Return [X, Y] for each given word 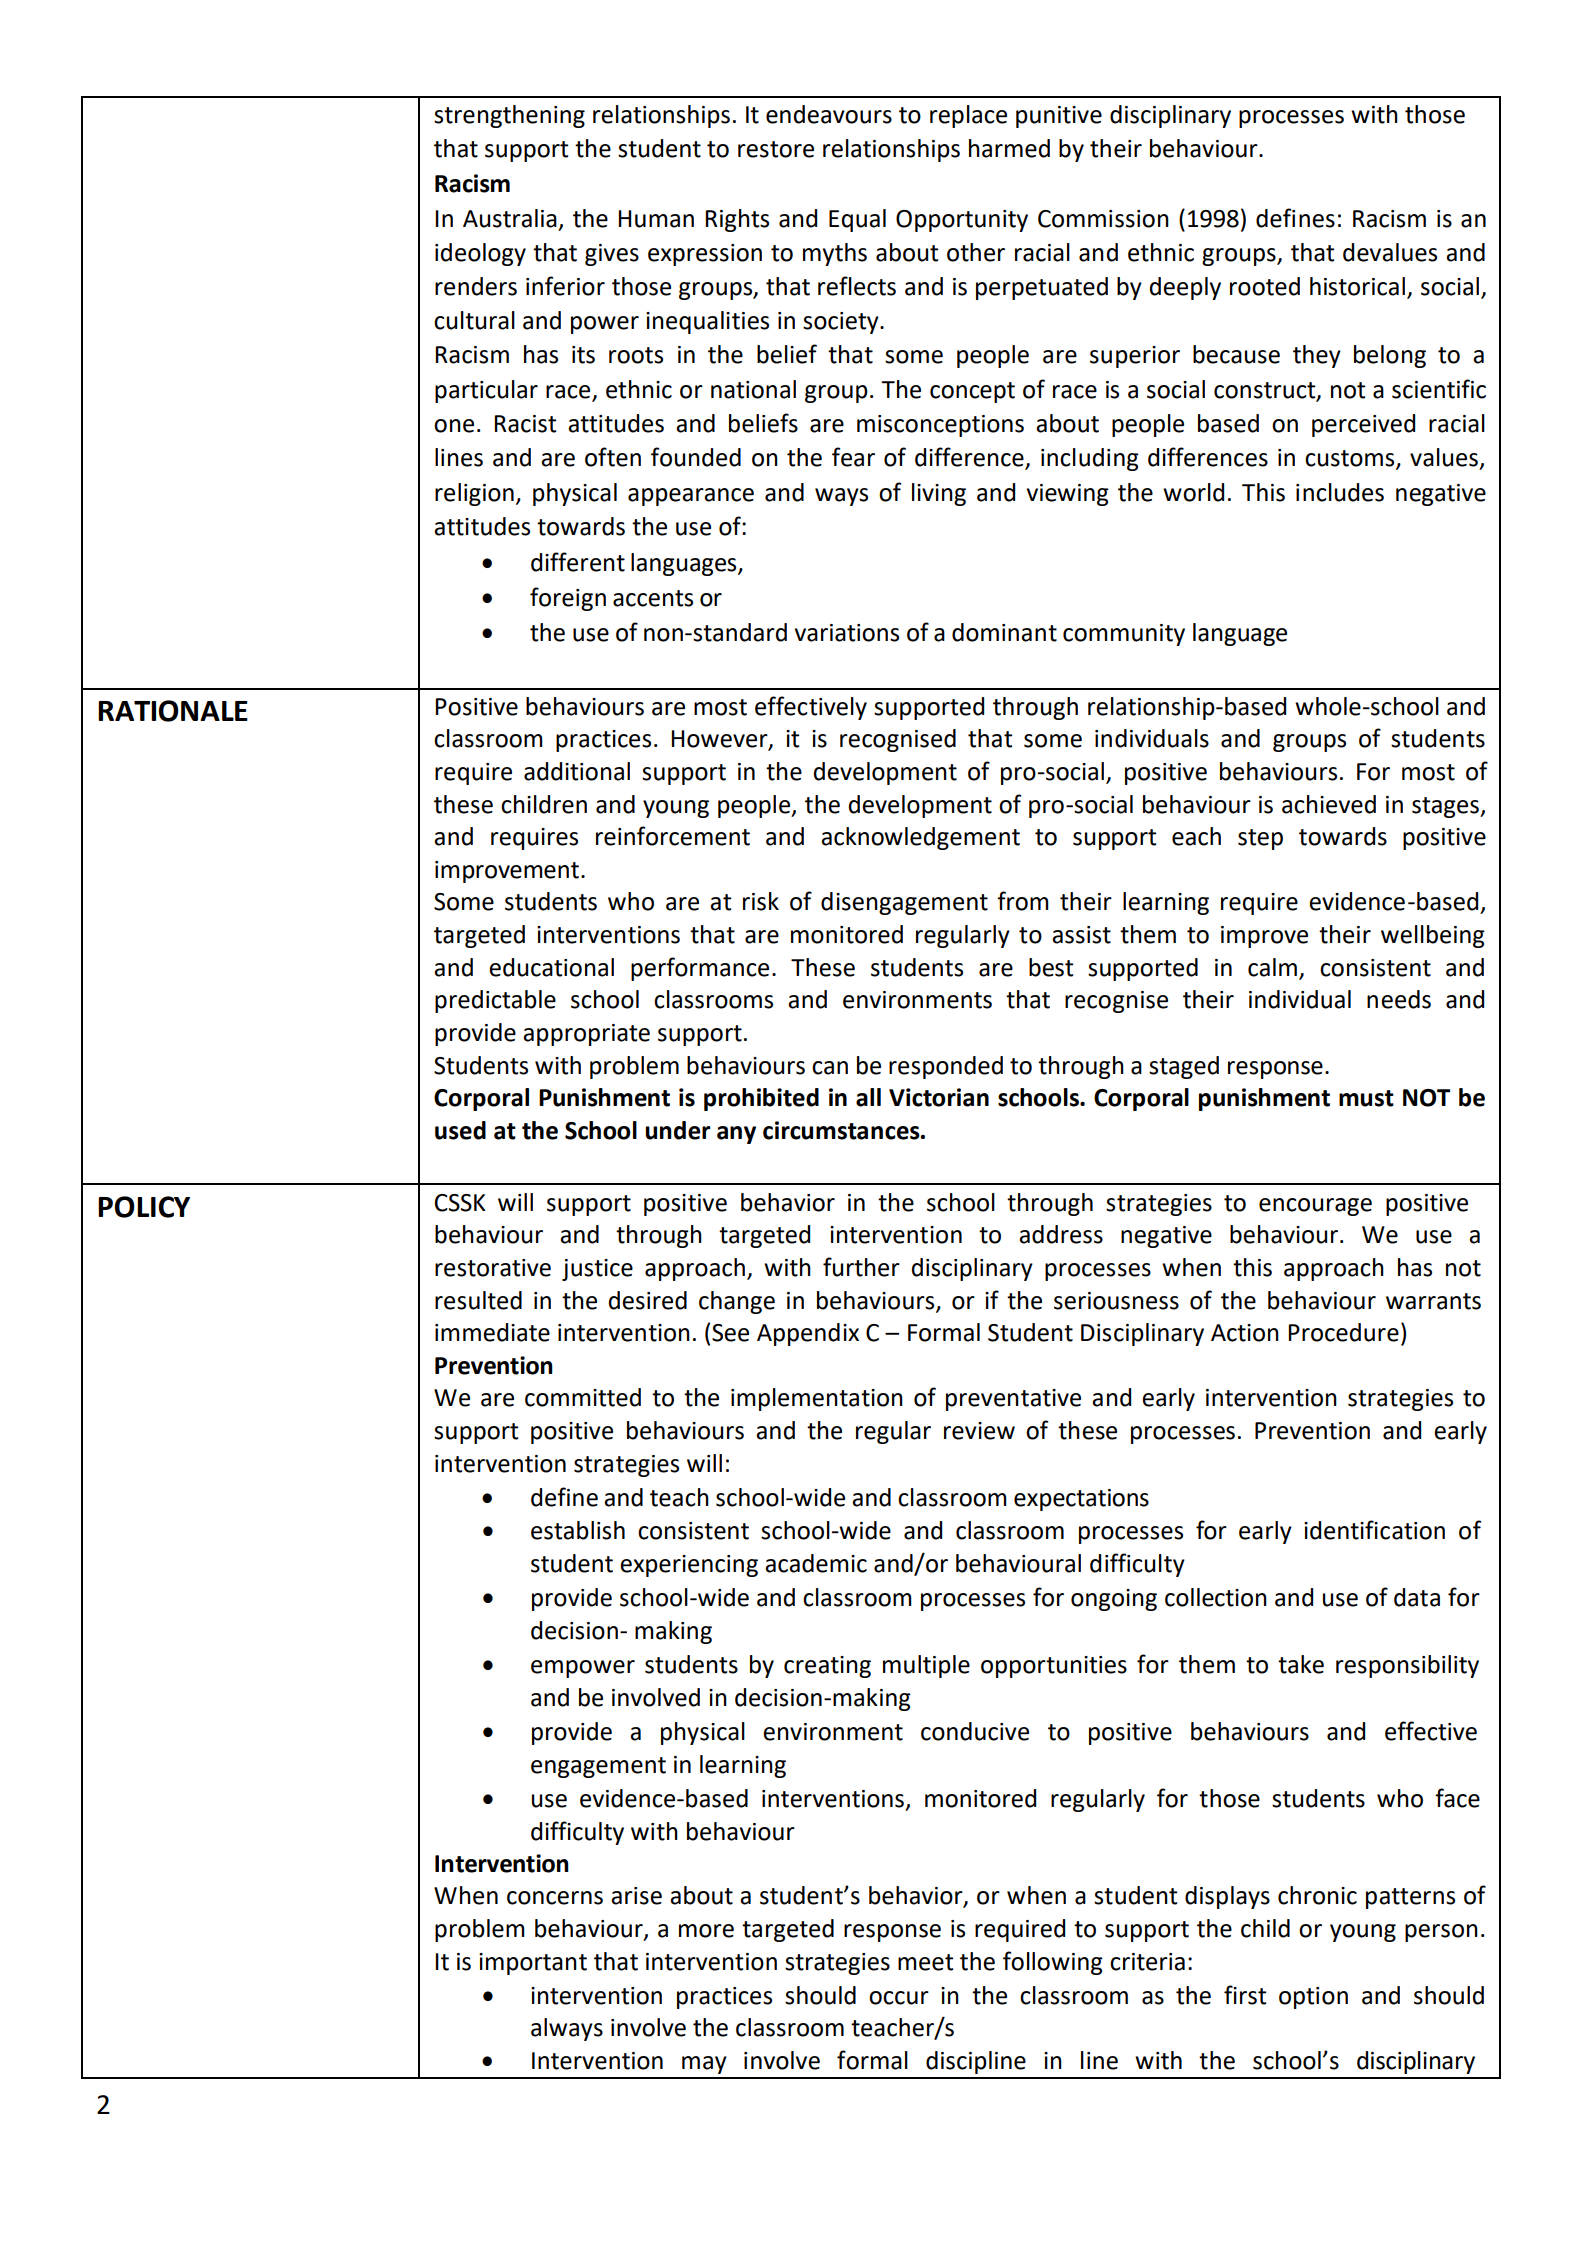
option [1313, 1998]
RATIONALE [173, 711]
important [533, 1964]
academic [816, 1563]
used [460, 1130]
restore [776, 149]
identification [1374, 1530]
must [1366, 1098]
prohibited [761, 1099]
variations [847, 633]
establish [578, 1530]
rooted [1265, 286]
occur [899, 1998]
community [1124, 635]
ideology [480, 254]
